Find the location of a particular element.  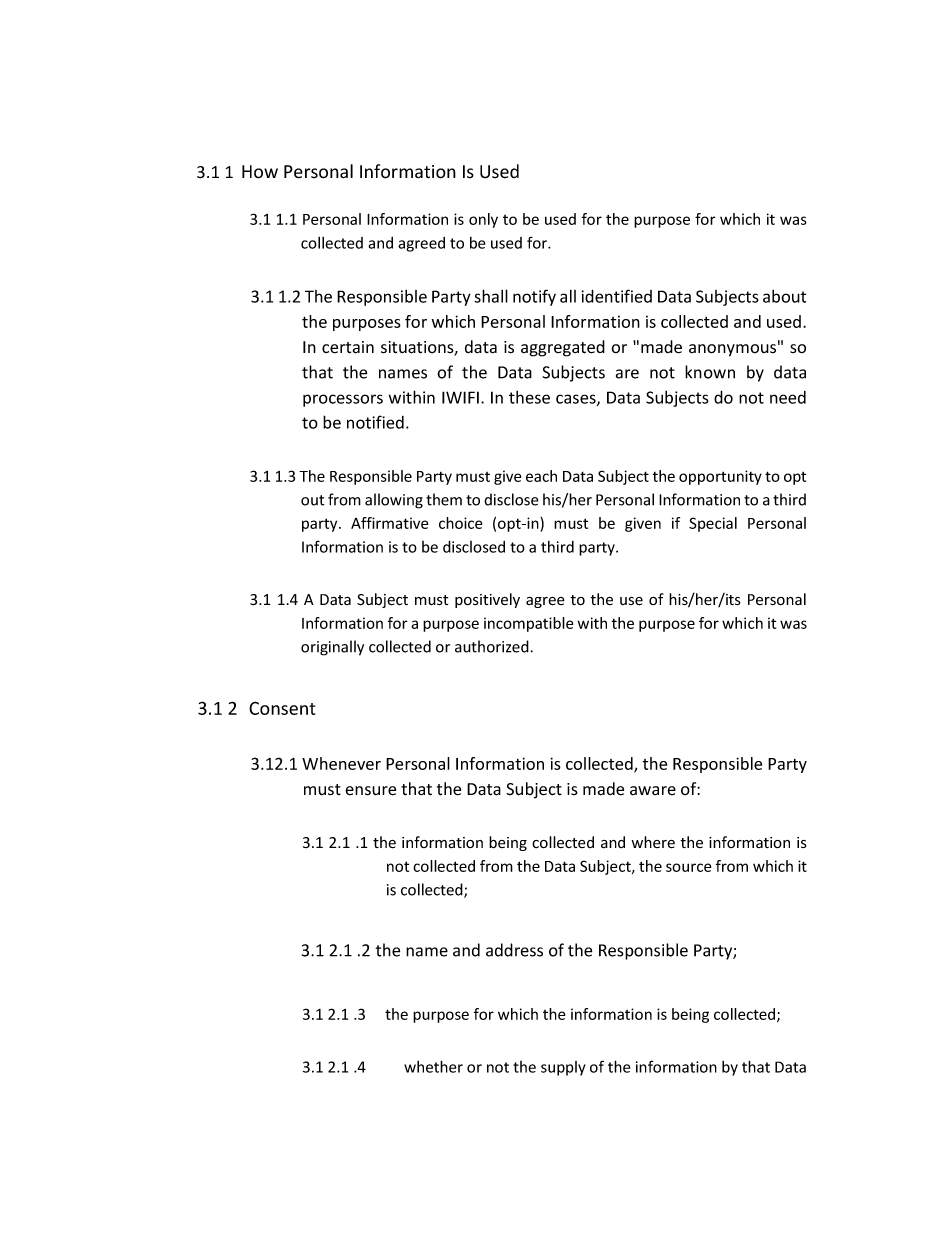

whether is located at coordinates (433, 1066).
